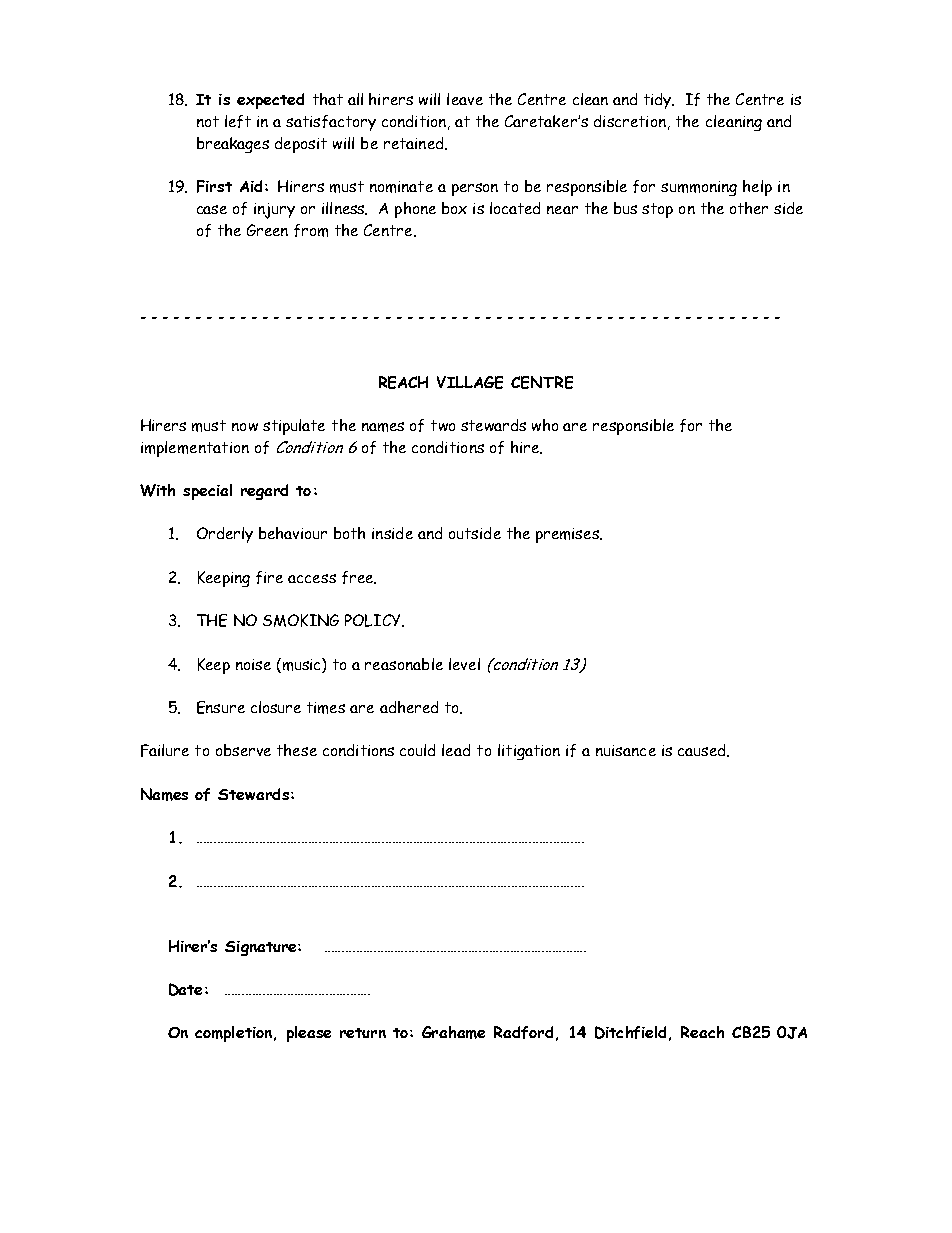  Describe the element at coordinates (659, 101) in the screenshot. I see `tidy` at that location.
